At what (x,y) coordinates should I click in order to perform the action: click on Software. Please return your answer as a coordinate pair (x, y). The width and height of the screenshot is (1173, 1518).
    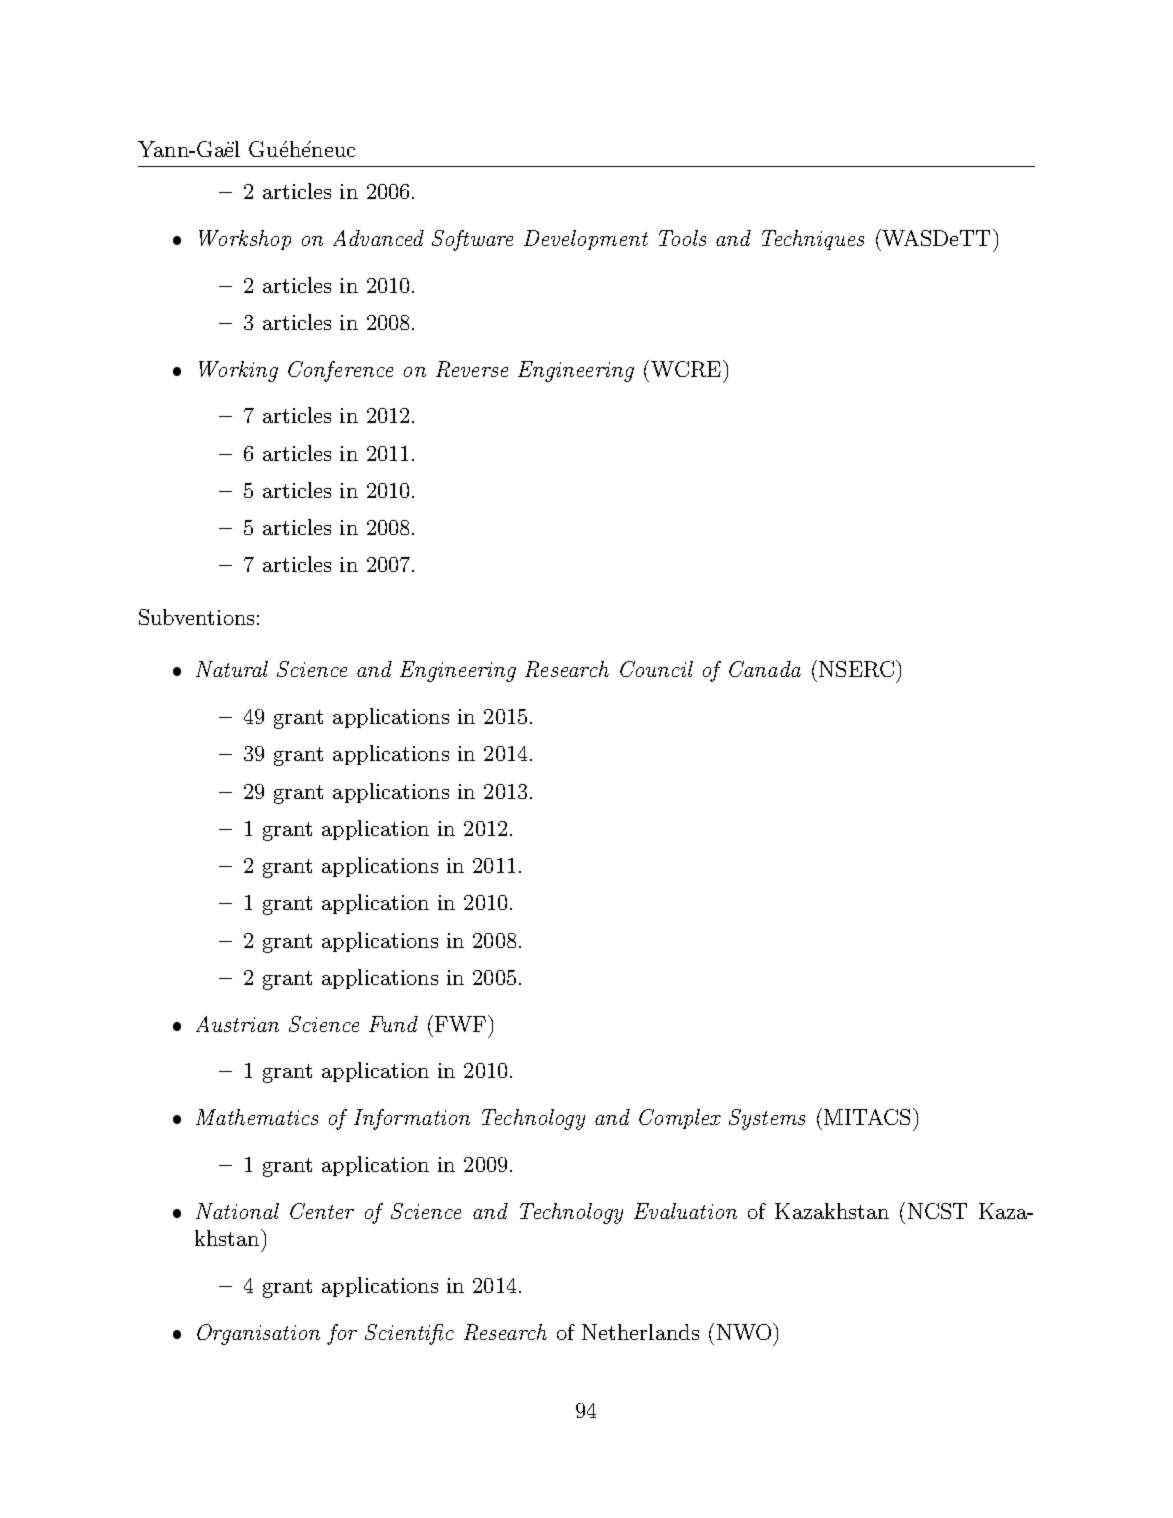
    Looking at the image, I should click on (472, 240).
